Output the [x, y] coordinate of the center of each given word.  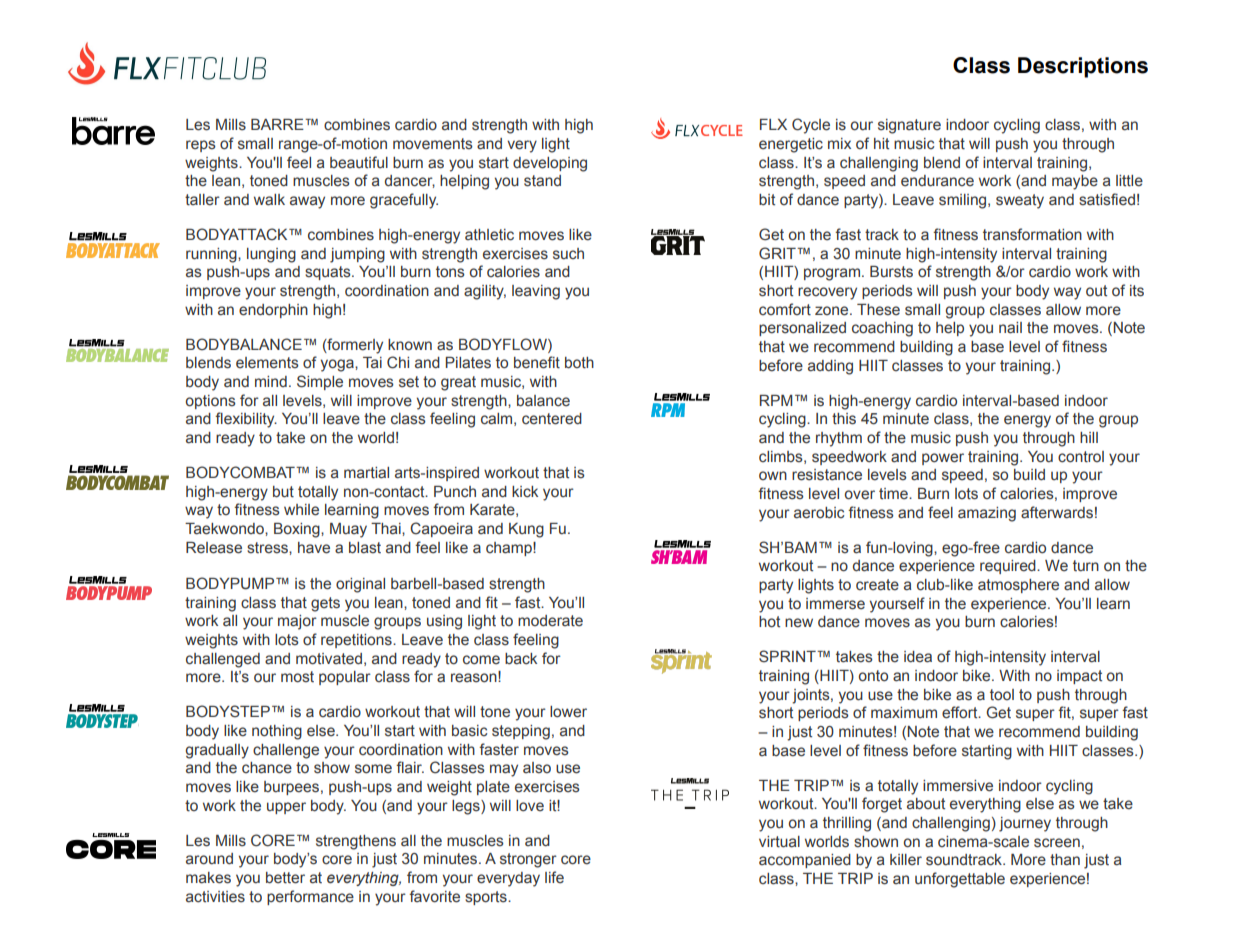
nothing [277, 732]
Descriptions [1083, 67]
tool [1002, 695]
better [285, 878]
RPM [776, 400]
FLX [773, 124]
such [568, 254]
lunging [271, 255]
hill [1089, 437]
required [1009, 567]
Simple [320, 382]
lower [568, 712]
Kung [526, 530]
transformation [1032, 234]
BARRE [278, 124]
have [314, 548]
